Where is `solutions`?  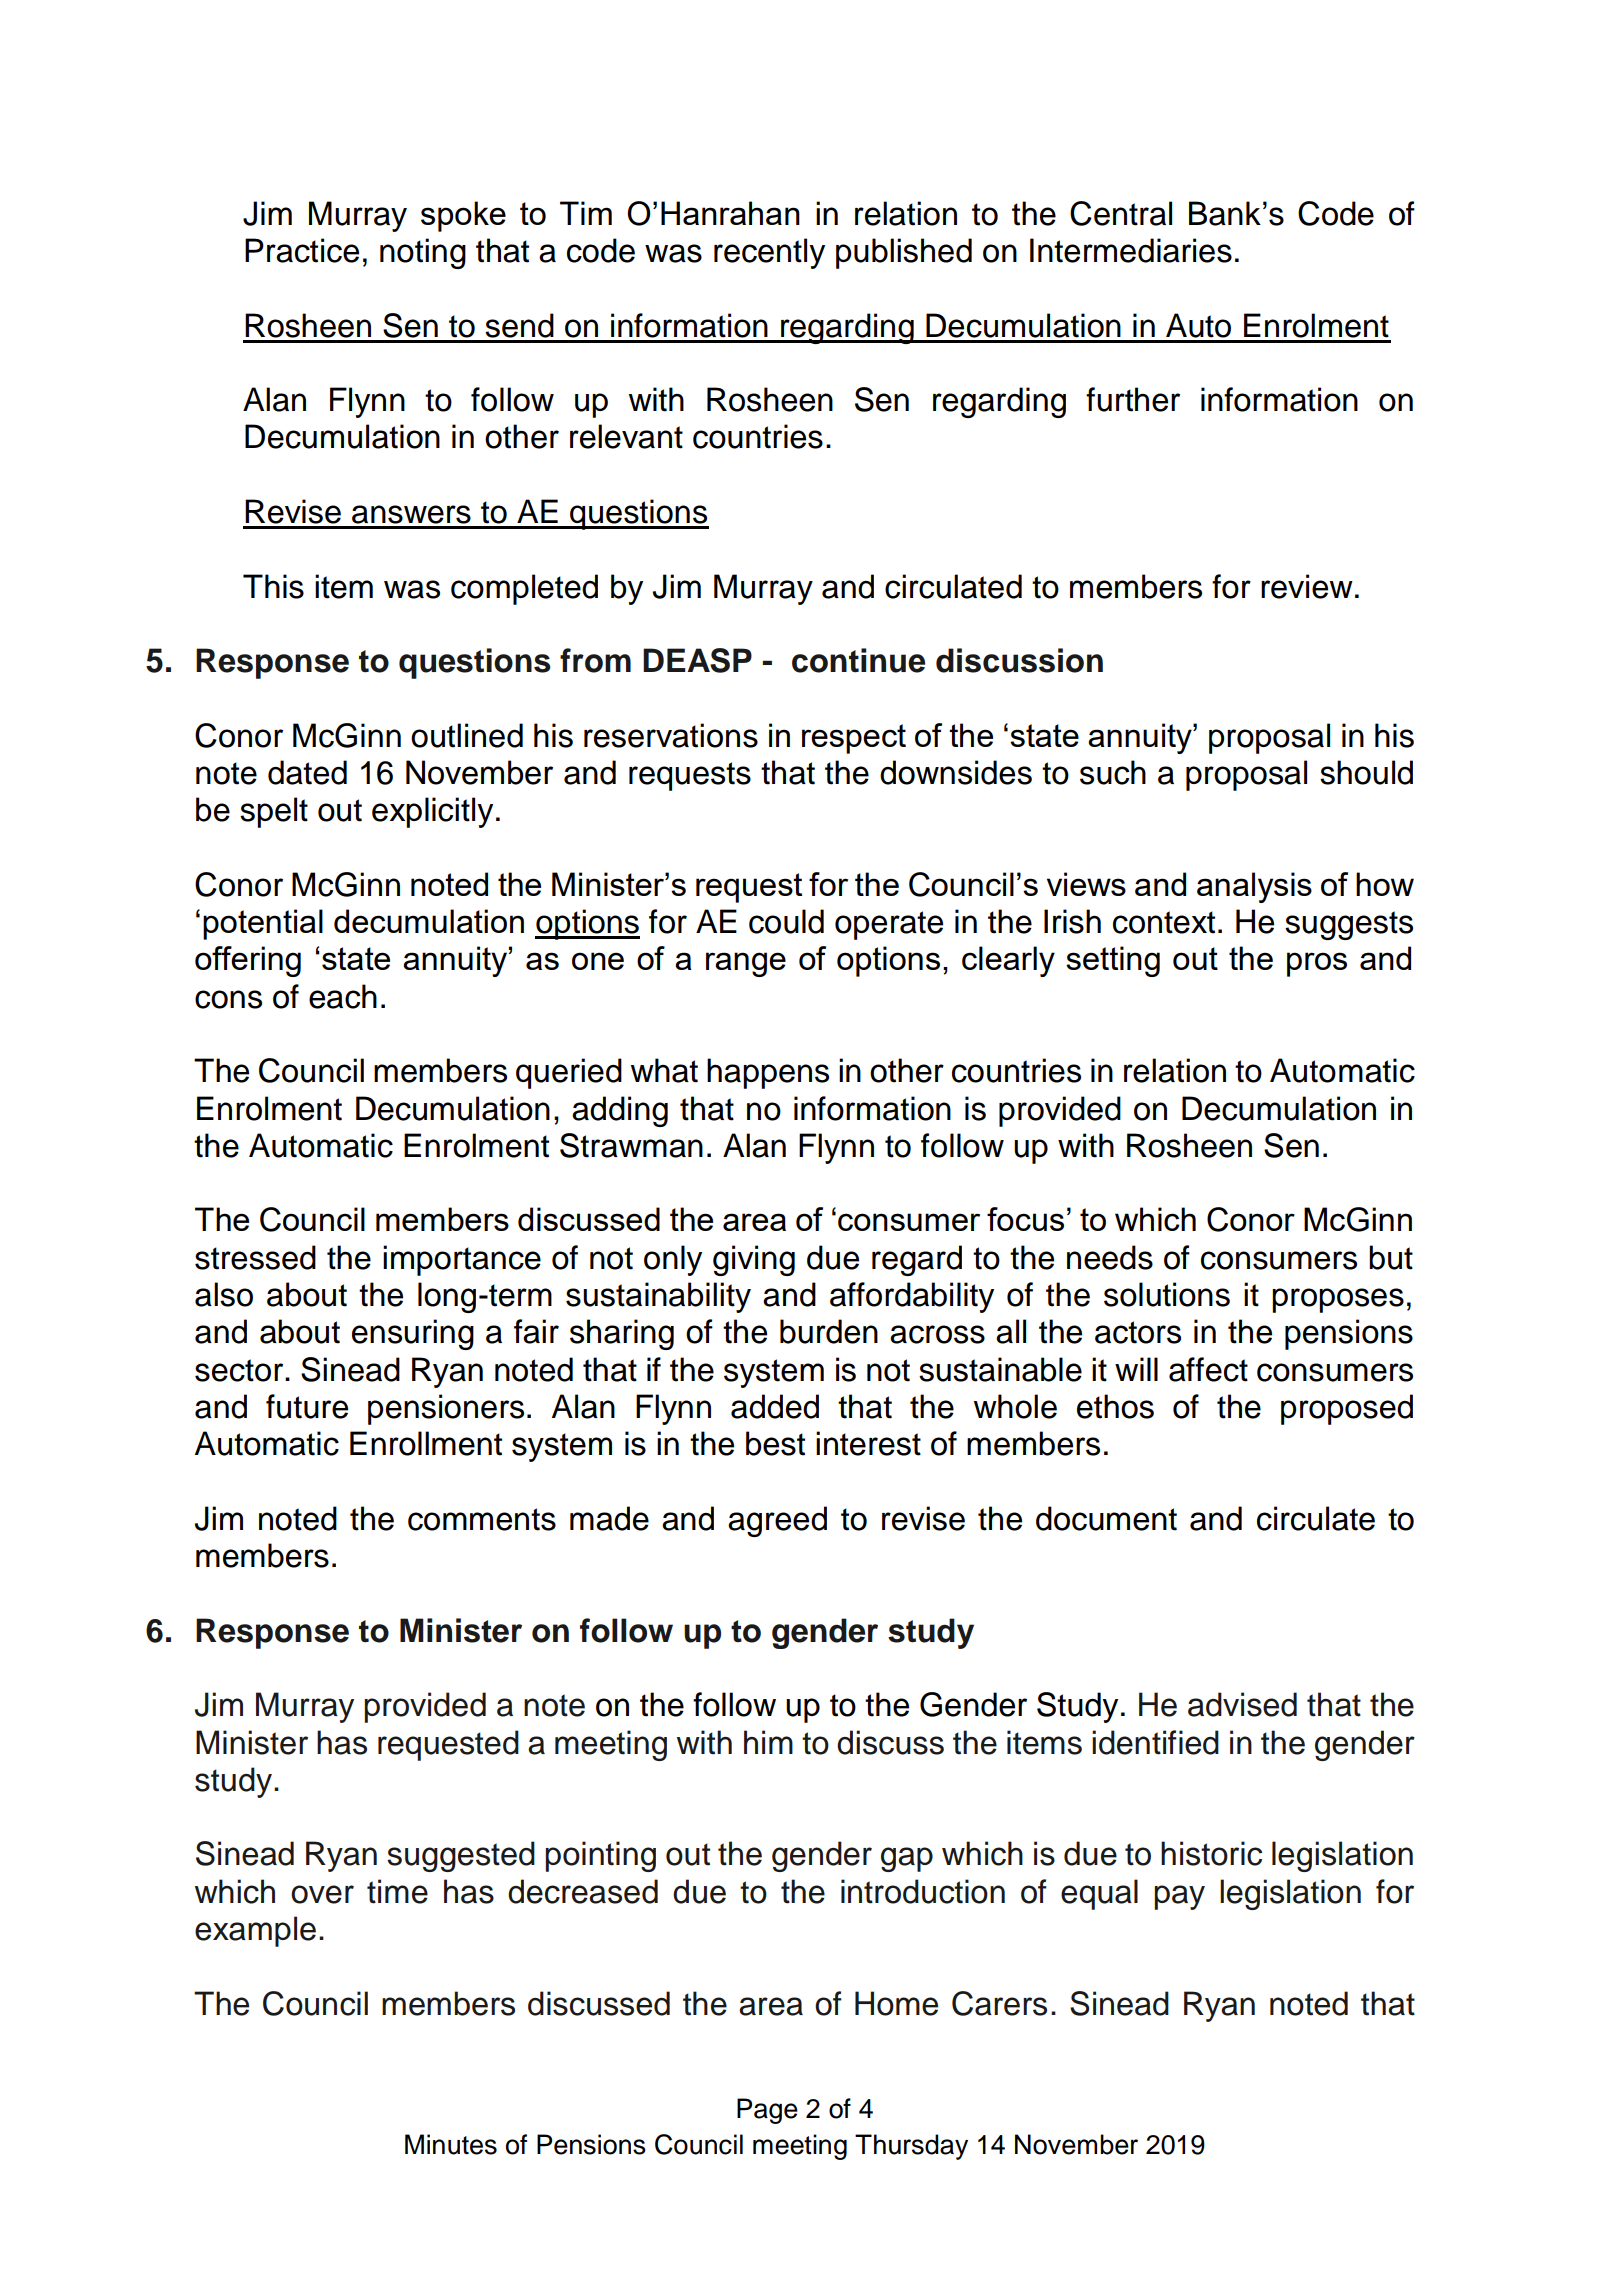
solutions is located at coordinates (1167, 1294).
